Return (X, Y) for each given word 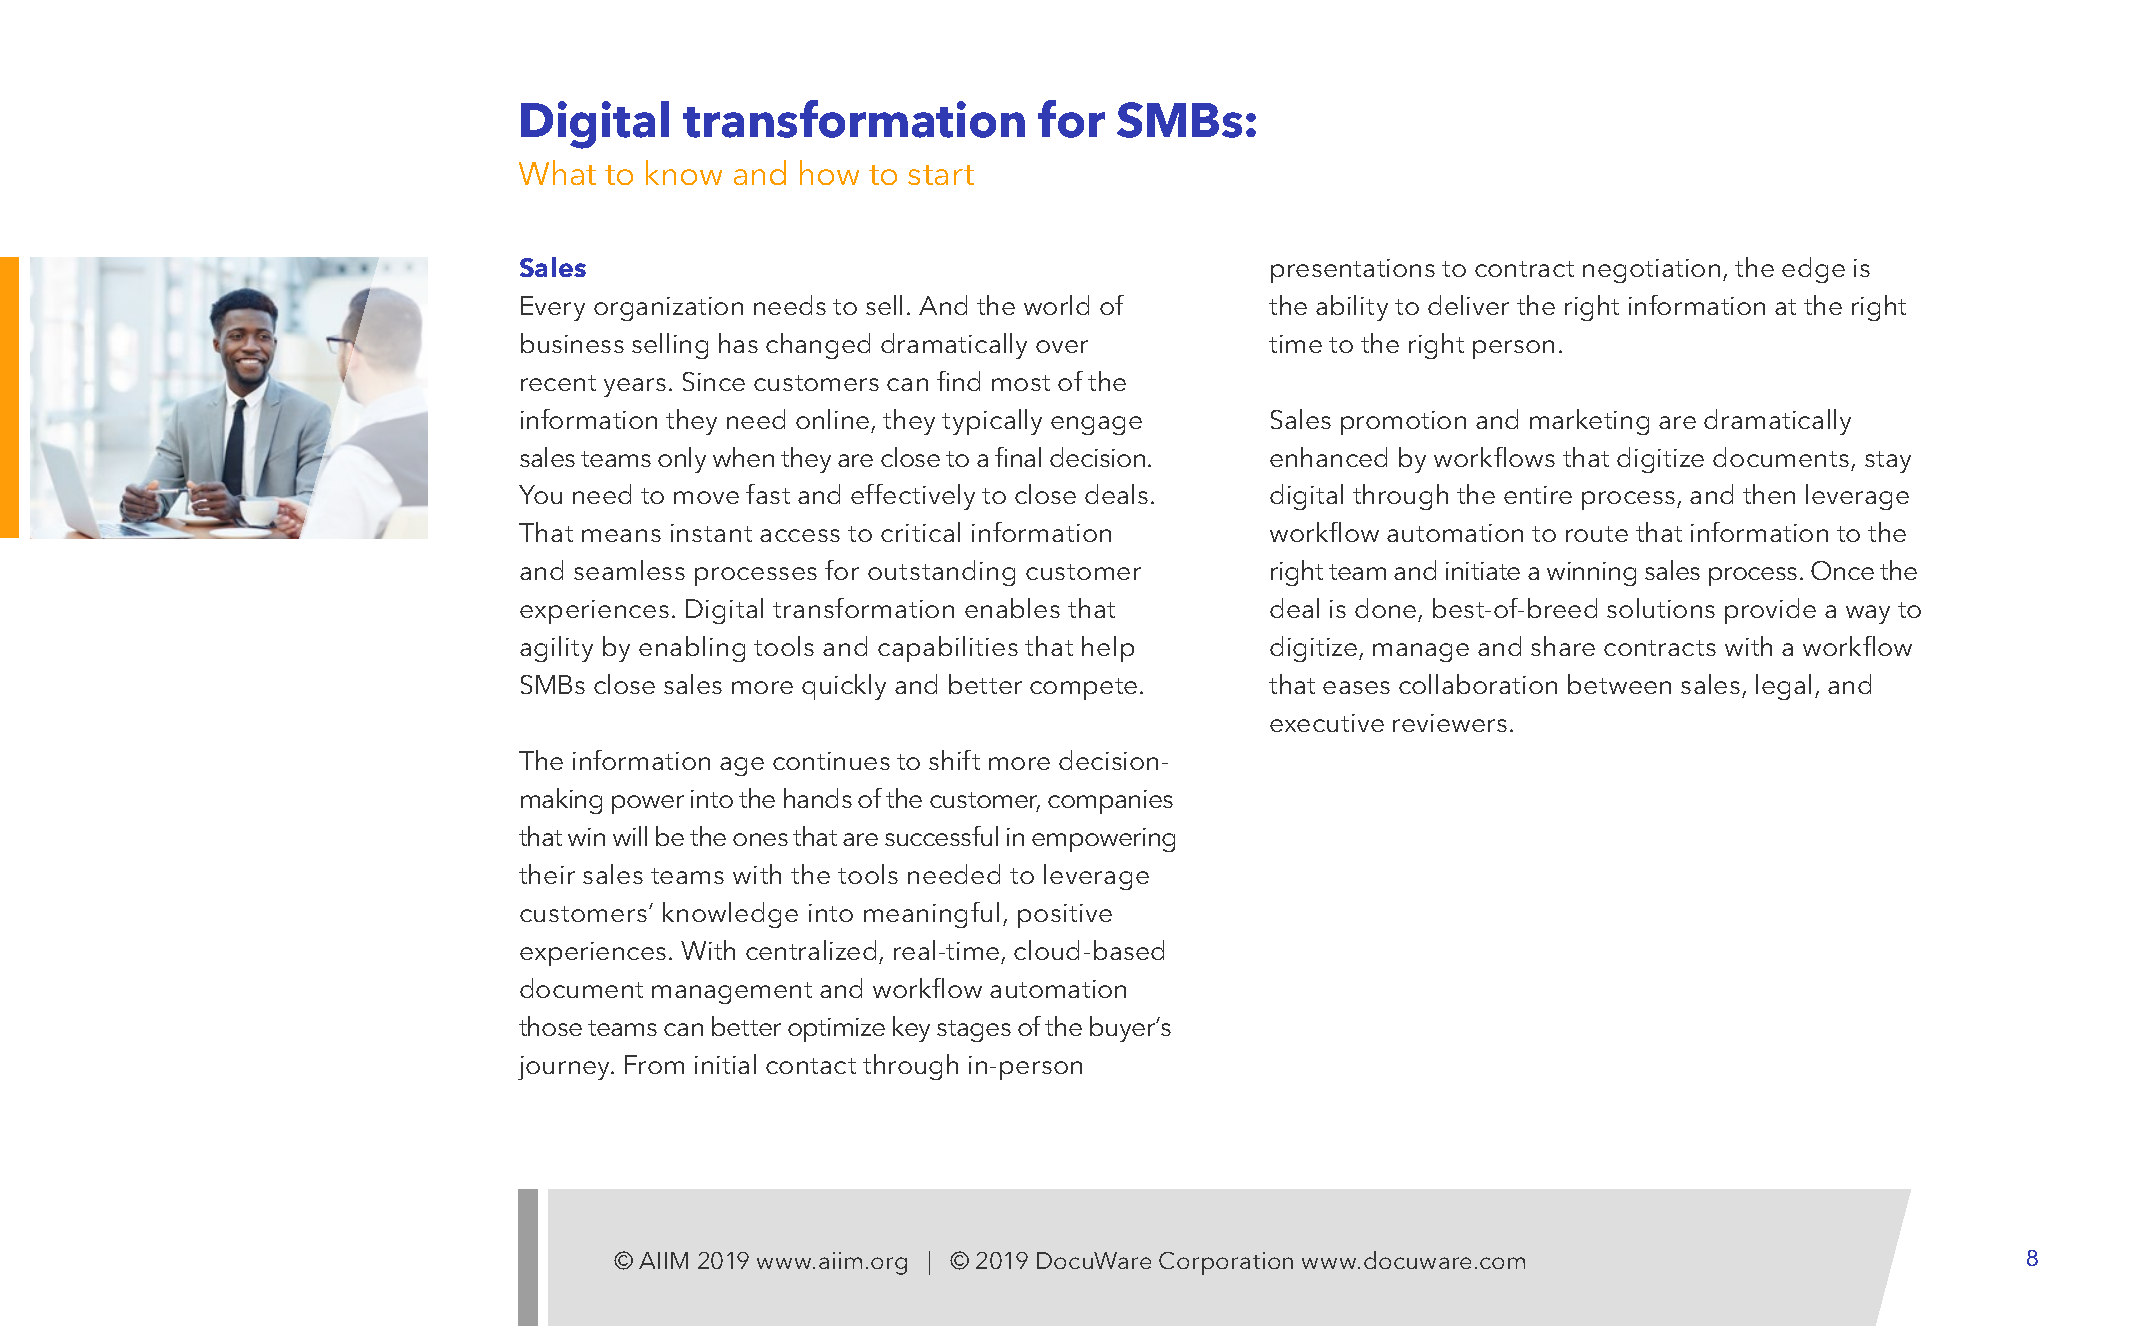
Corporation (1226, 1263)
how (829, 172)
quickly (844, 687)
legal (1783, 687)
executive (1327, 723)
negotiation (1651, 271)
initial (725, 1064)
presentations (1353, 271)
